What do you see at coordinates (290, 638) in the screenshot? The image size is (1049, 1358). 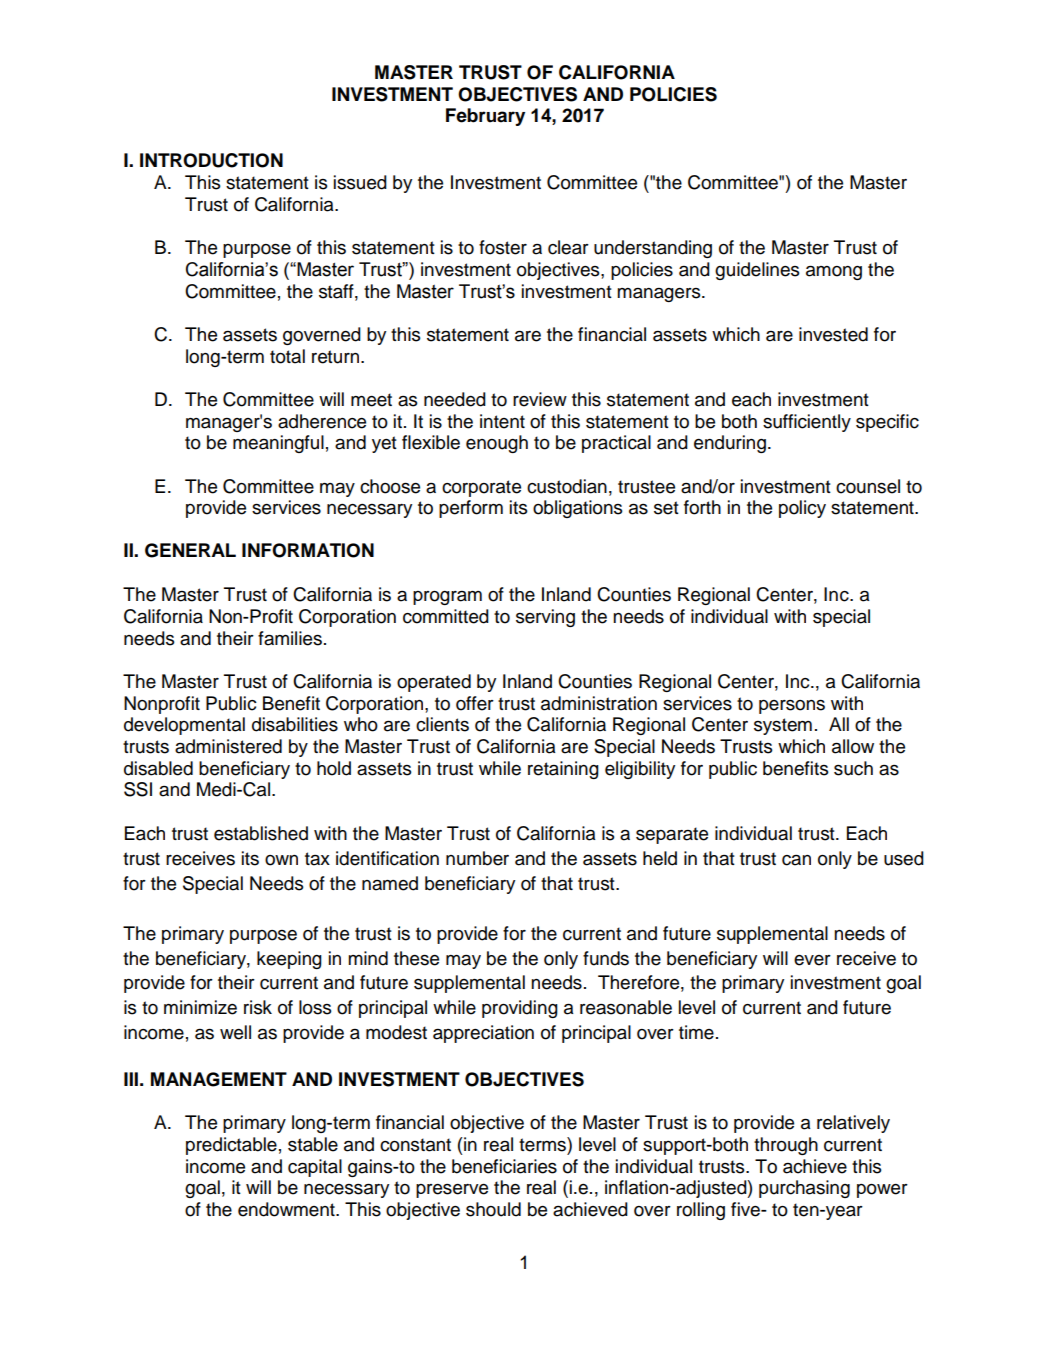 I see `families` at bounding box center [290, 638].
